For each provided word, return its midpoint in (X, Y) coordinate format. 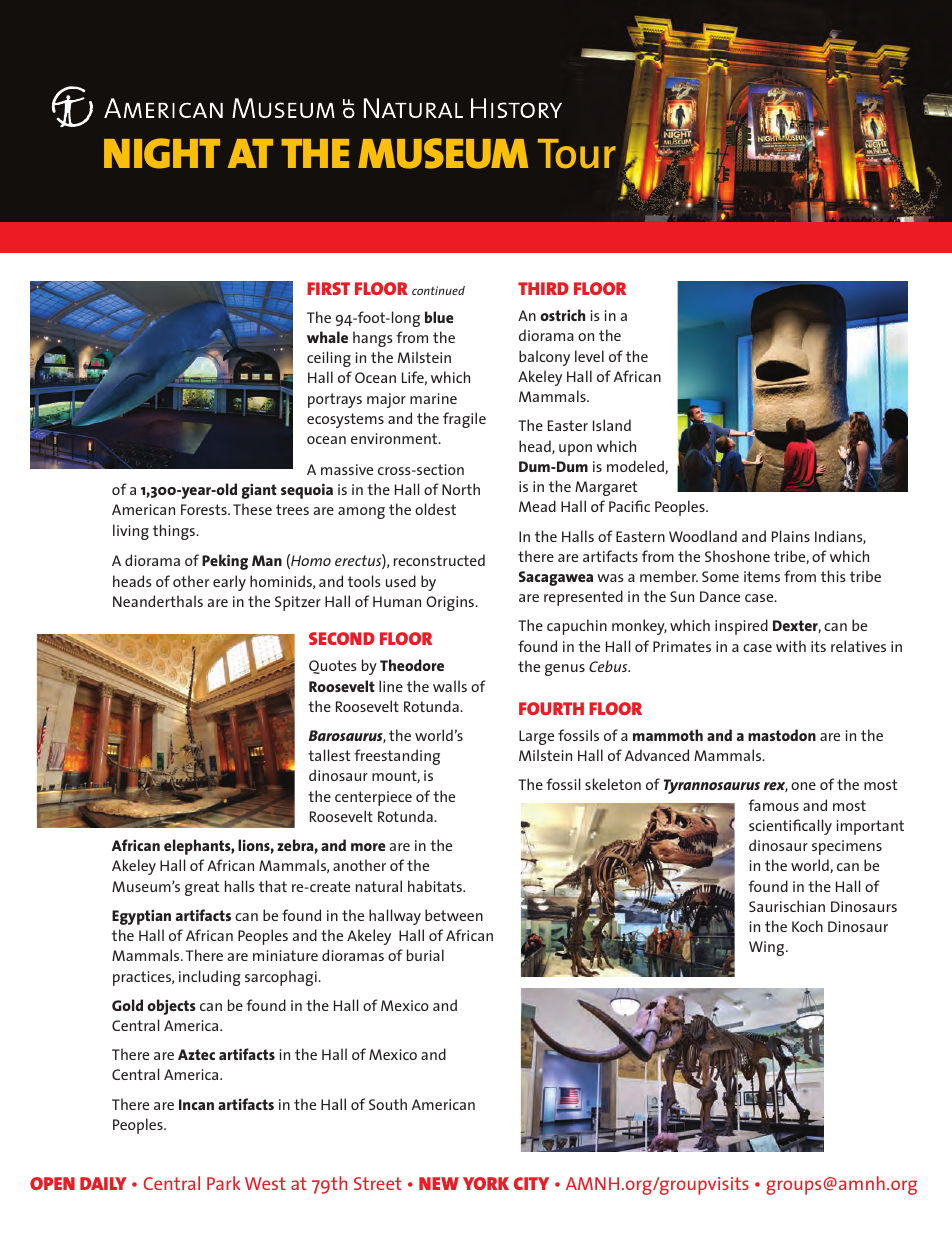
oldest (435, 509)
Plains (791, 536)
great (202, 888)
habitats (436, 886)
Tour (577, 154)
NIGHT (162, 153)
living (131, 532)
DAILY (103, 1183)
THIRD (543, 288)
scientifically (790, 827)
